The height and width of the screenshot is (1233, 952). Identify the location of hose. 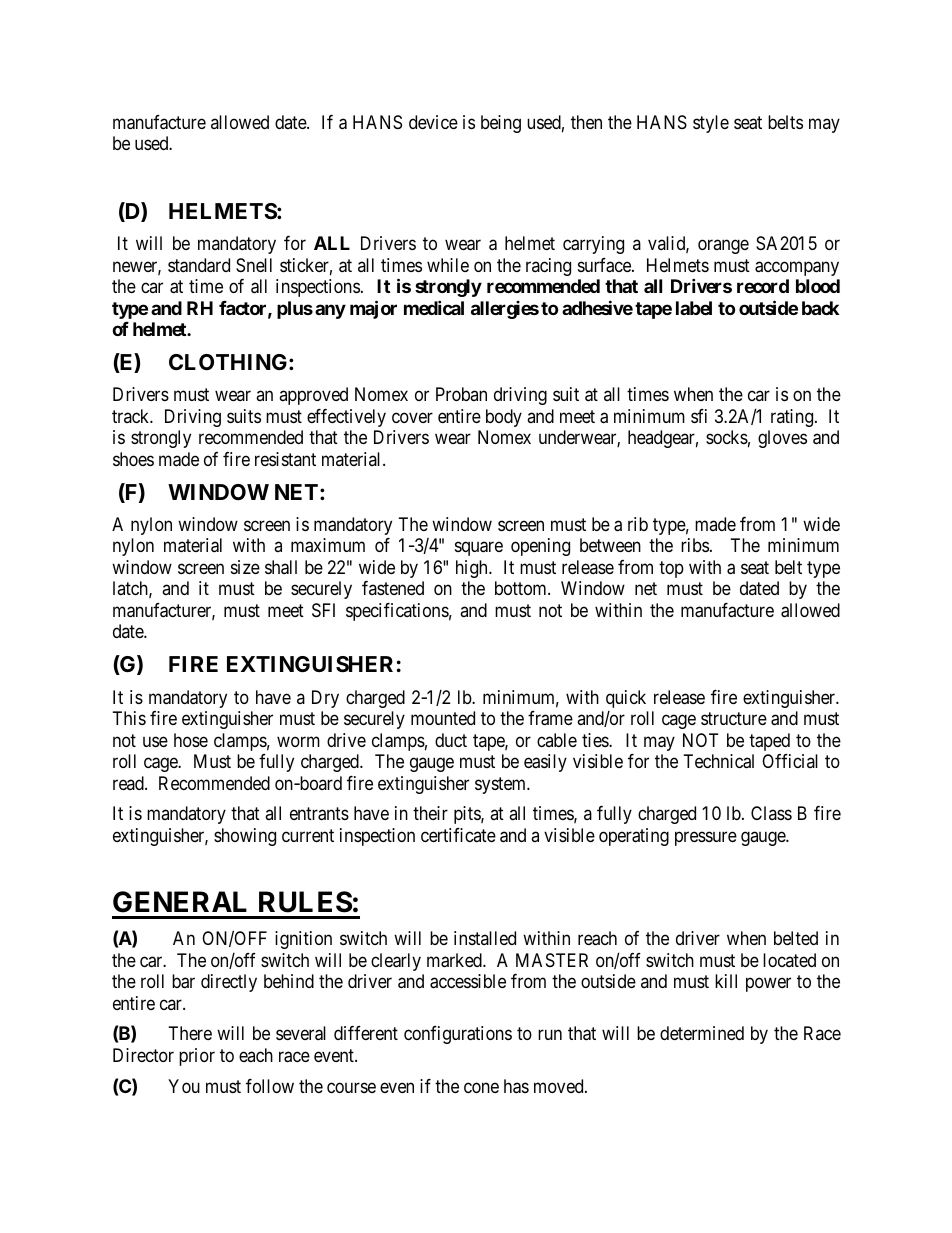
(191, 740).
